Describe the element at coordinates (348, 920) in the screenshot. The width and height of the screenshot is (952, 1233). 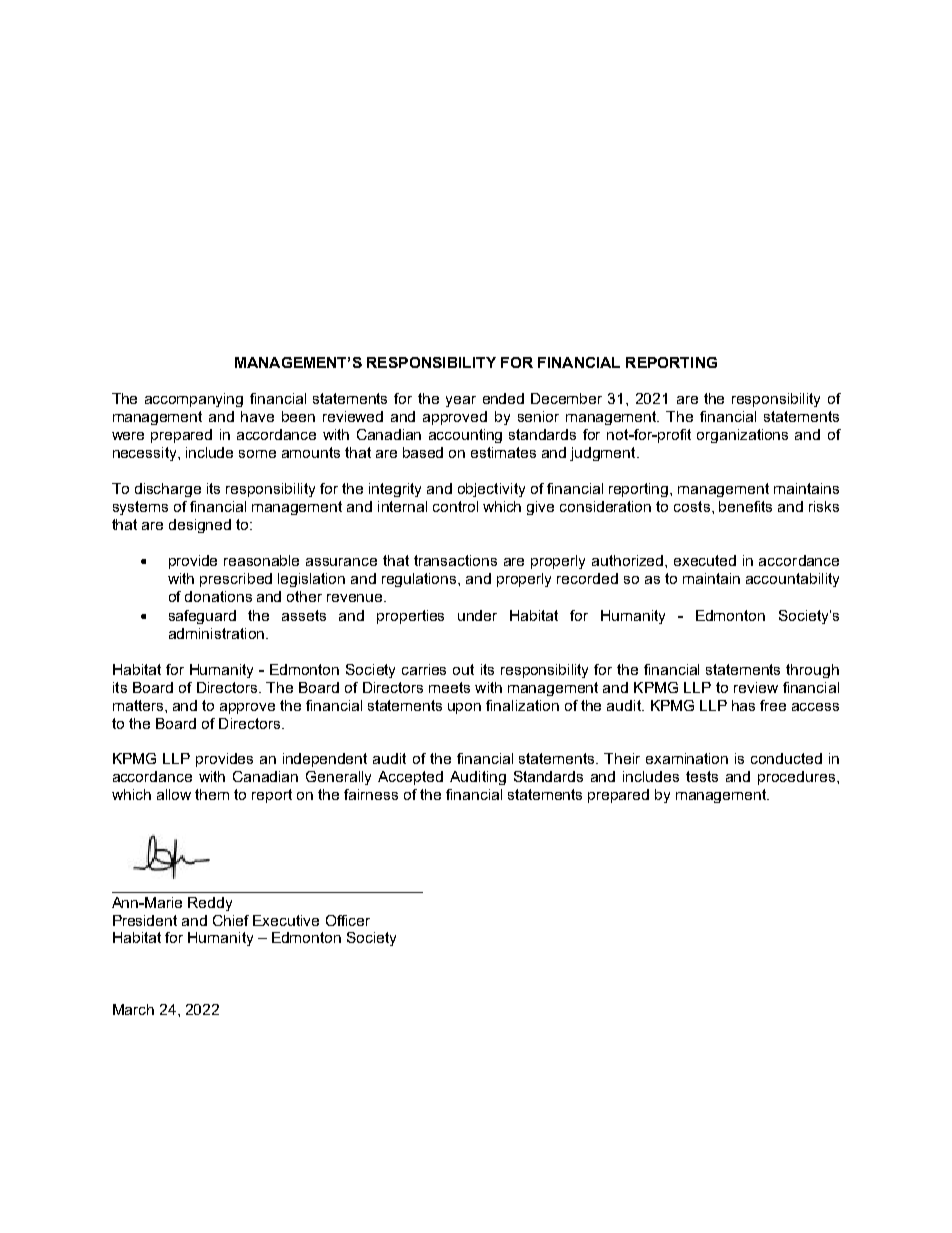
I see `Officer` at that location.
